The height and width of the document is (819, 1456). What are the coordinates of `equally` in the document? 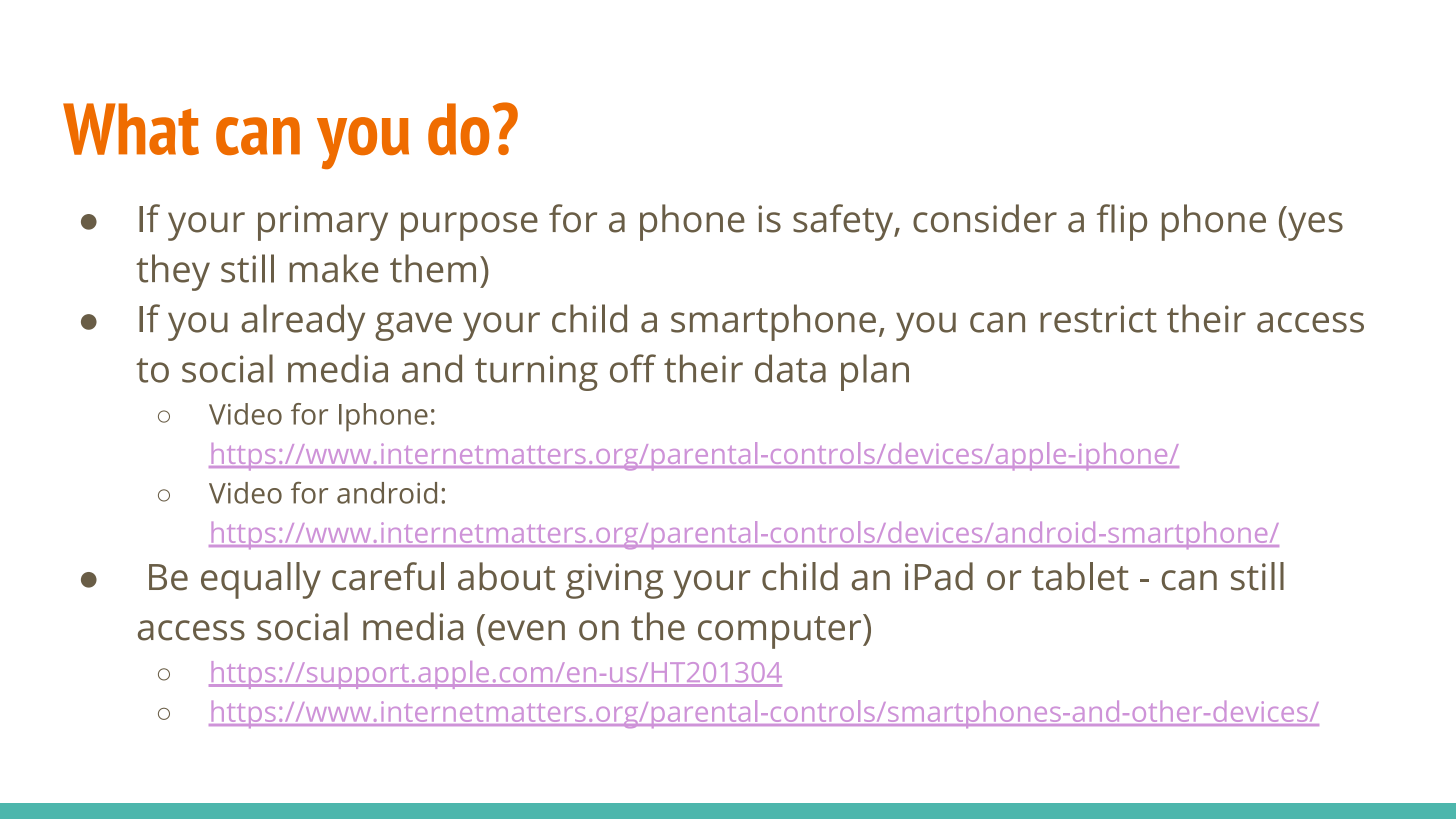 It's located at (261, 580).
